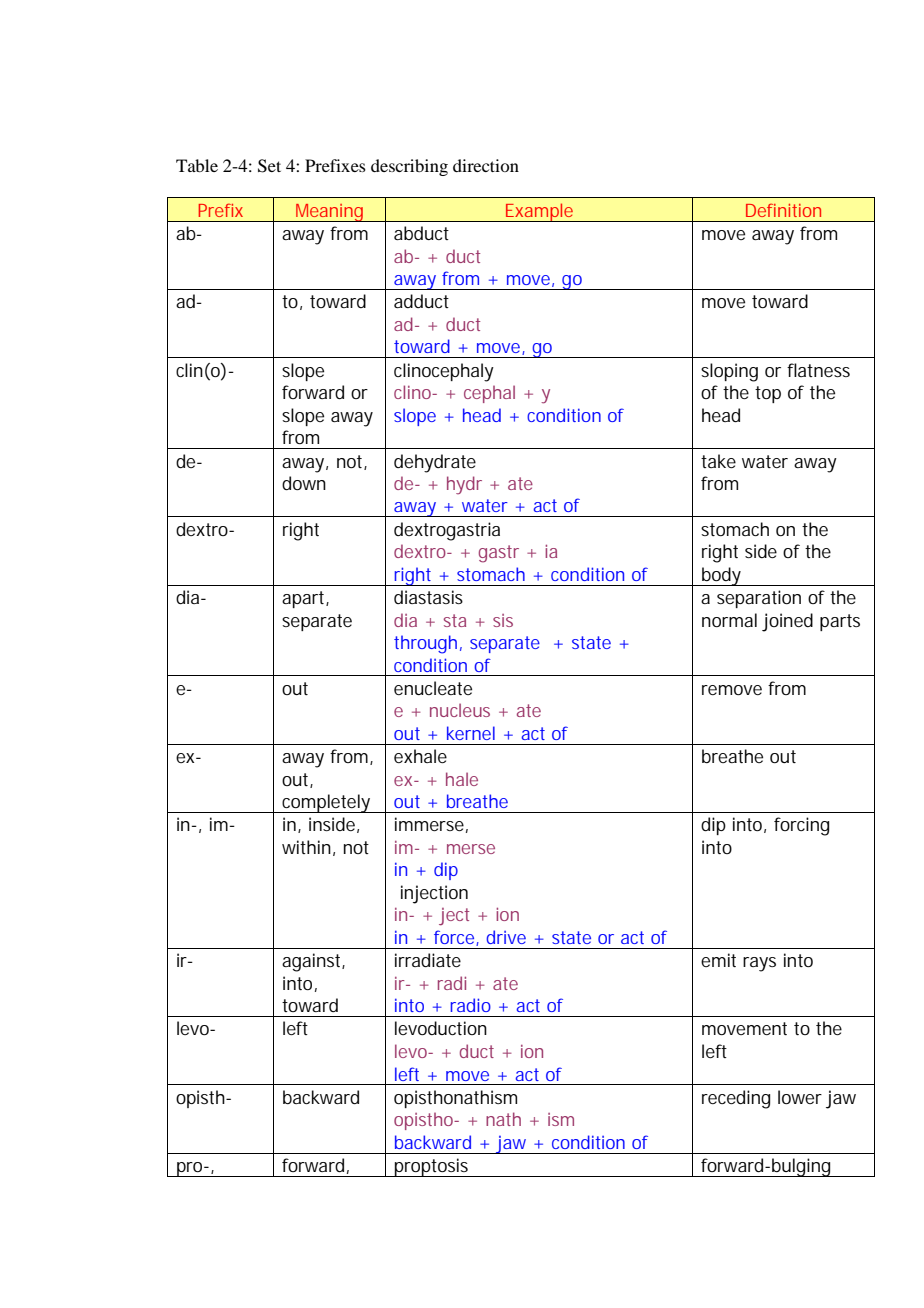  I want to click on Set, so click(269, 166).
